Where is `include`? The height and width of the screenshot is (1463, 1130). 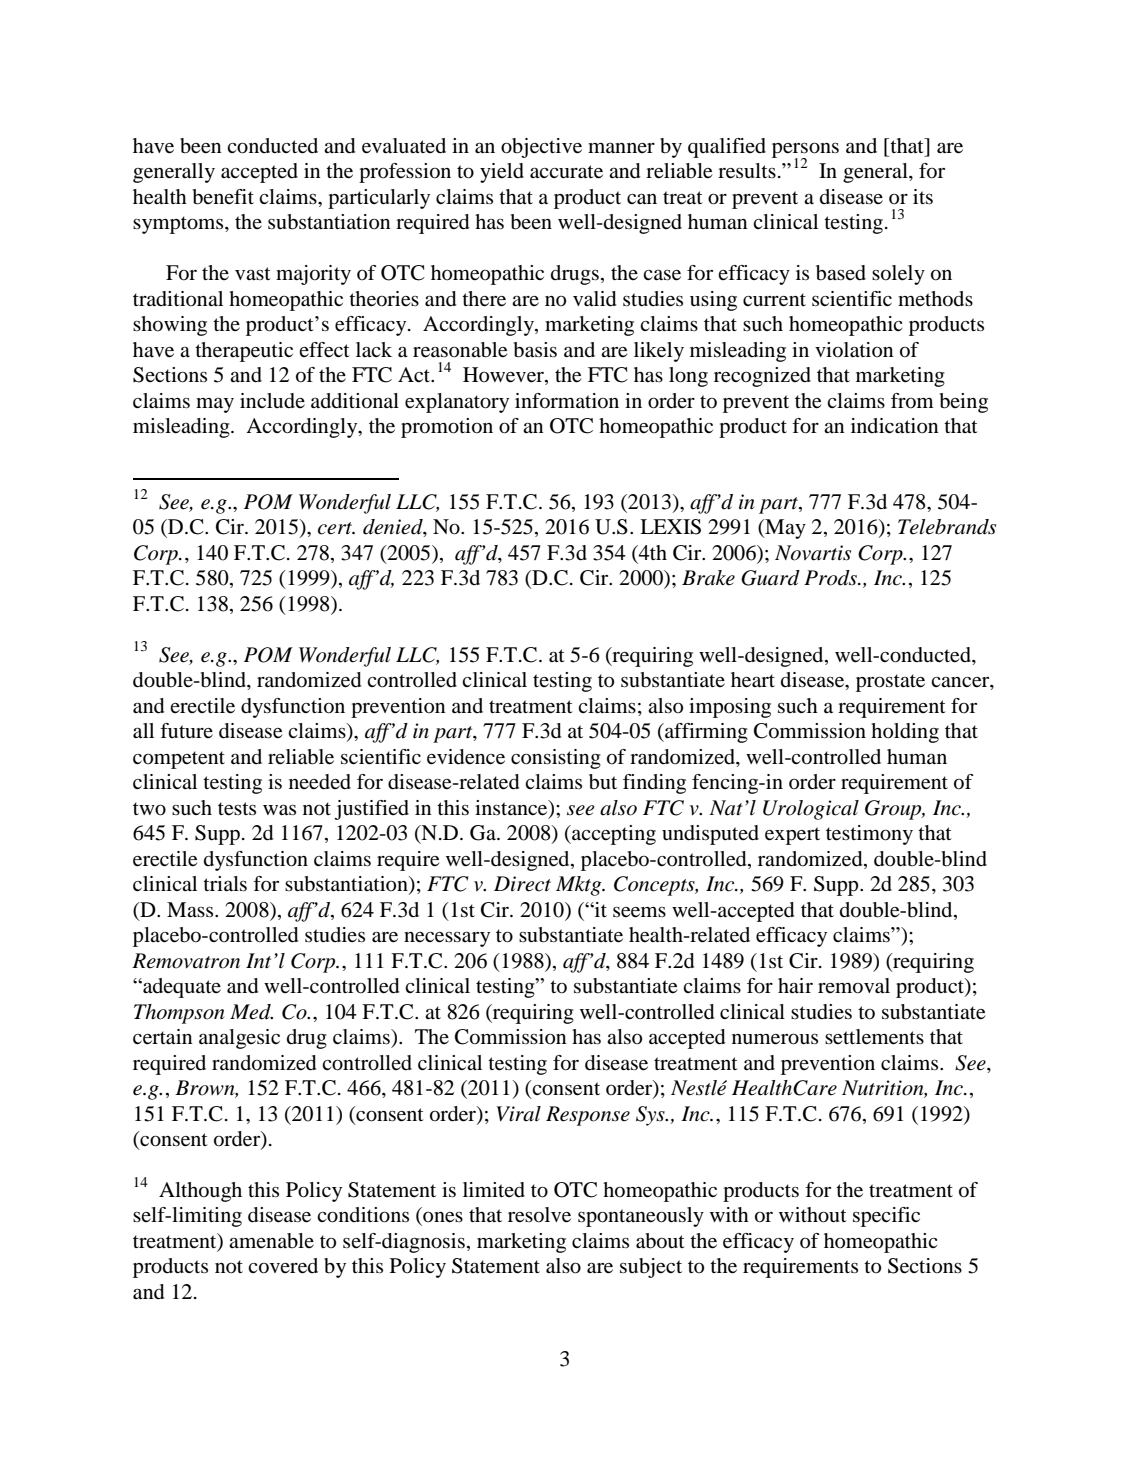
include is located at coordinates (272, 401).
